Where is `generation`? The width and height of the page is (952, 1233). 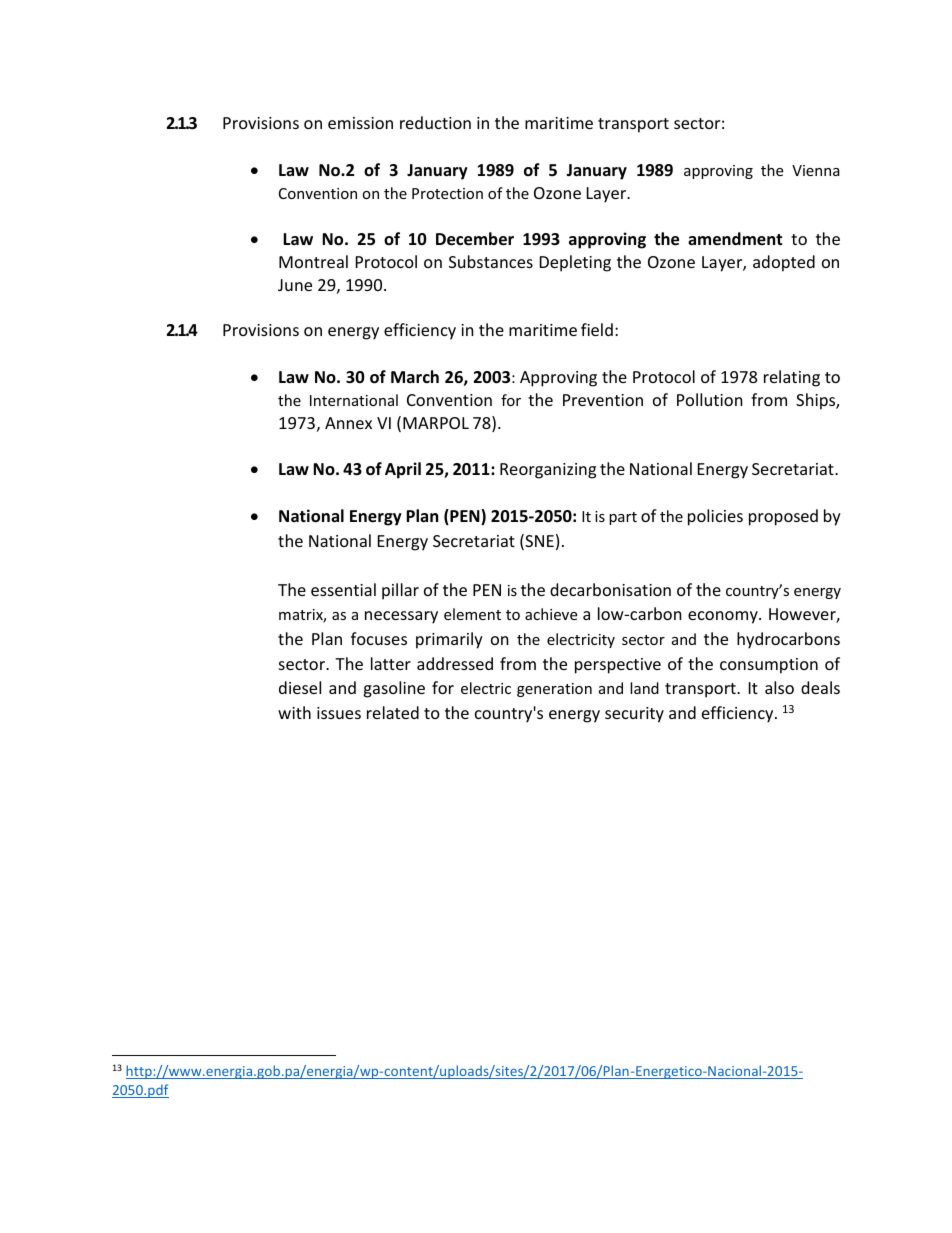
generation is located at coordinates (554, 690).
